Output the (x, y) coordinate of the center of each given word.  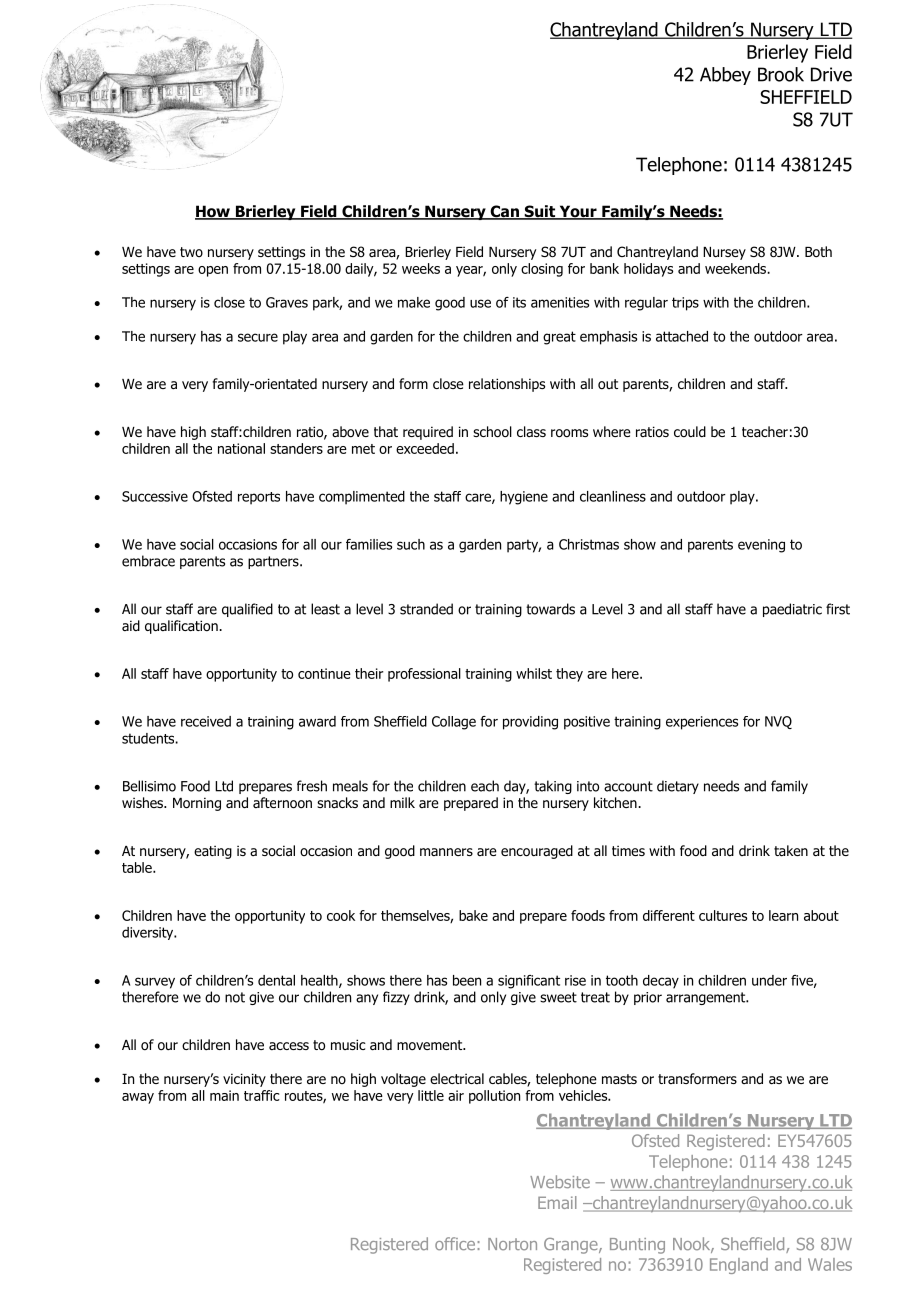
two (191, 252)
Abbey (725, 76)
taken (791, 851)
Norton (512, 1244)
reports (259, 498)
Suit (540, 212)
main (224, 1095)
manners (446, 852)
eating (213, 852)
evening (761, 546)
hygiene (524, 498)
